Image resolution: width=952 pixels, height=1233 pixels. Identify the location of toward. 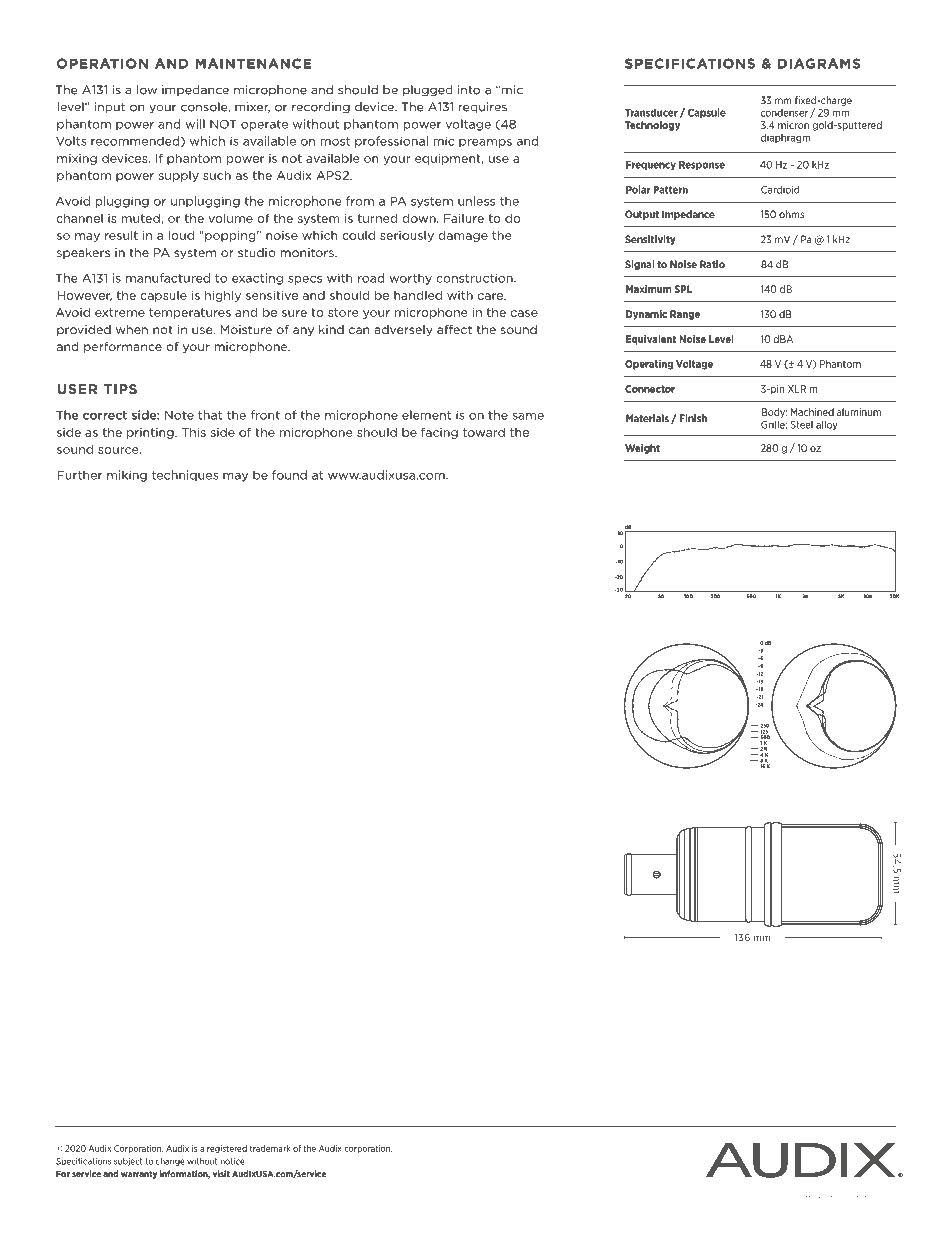
(484, 432).
